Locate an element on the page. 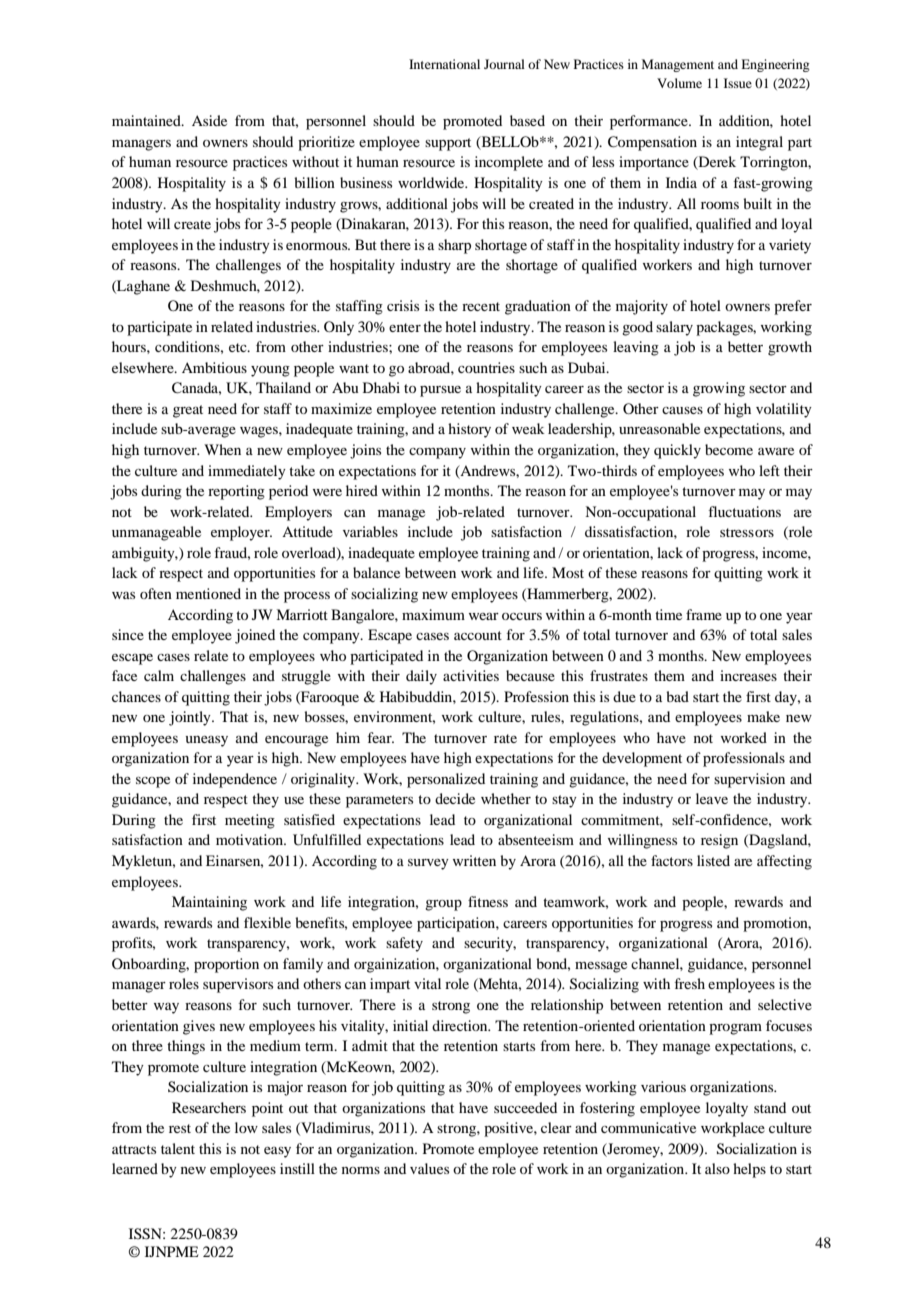  written is located at coordinates (474, 860).
